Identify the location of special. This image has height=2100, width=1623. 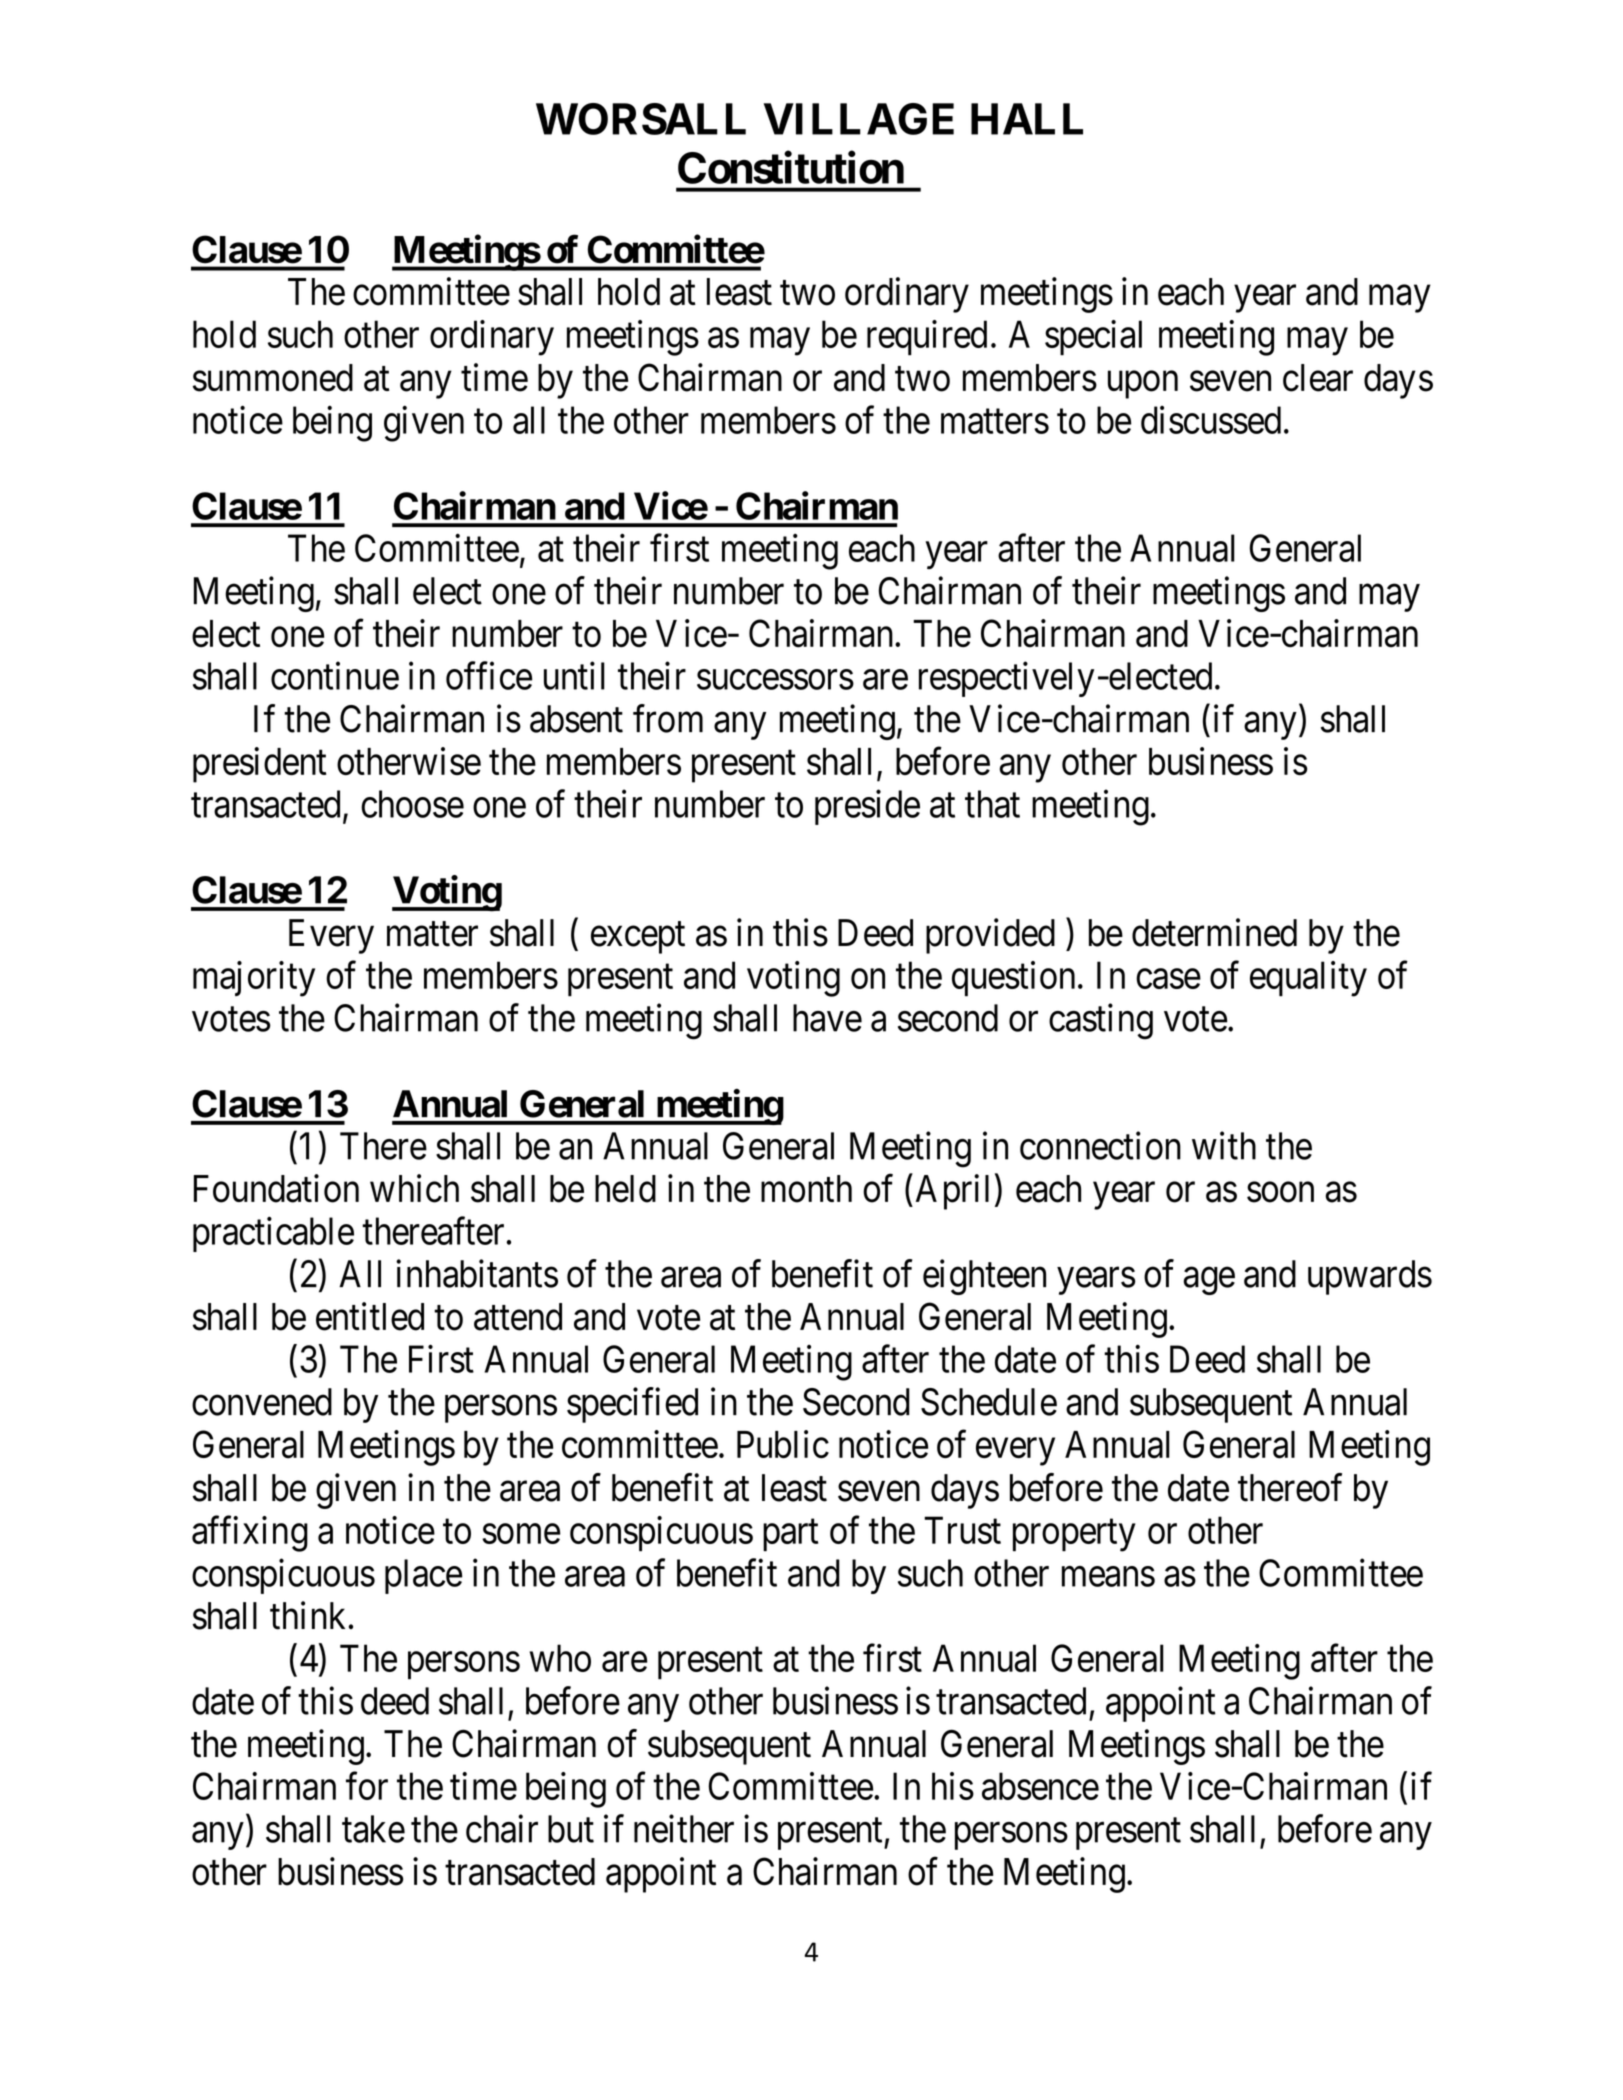
(1093, 338).
